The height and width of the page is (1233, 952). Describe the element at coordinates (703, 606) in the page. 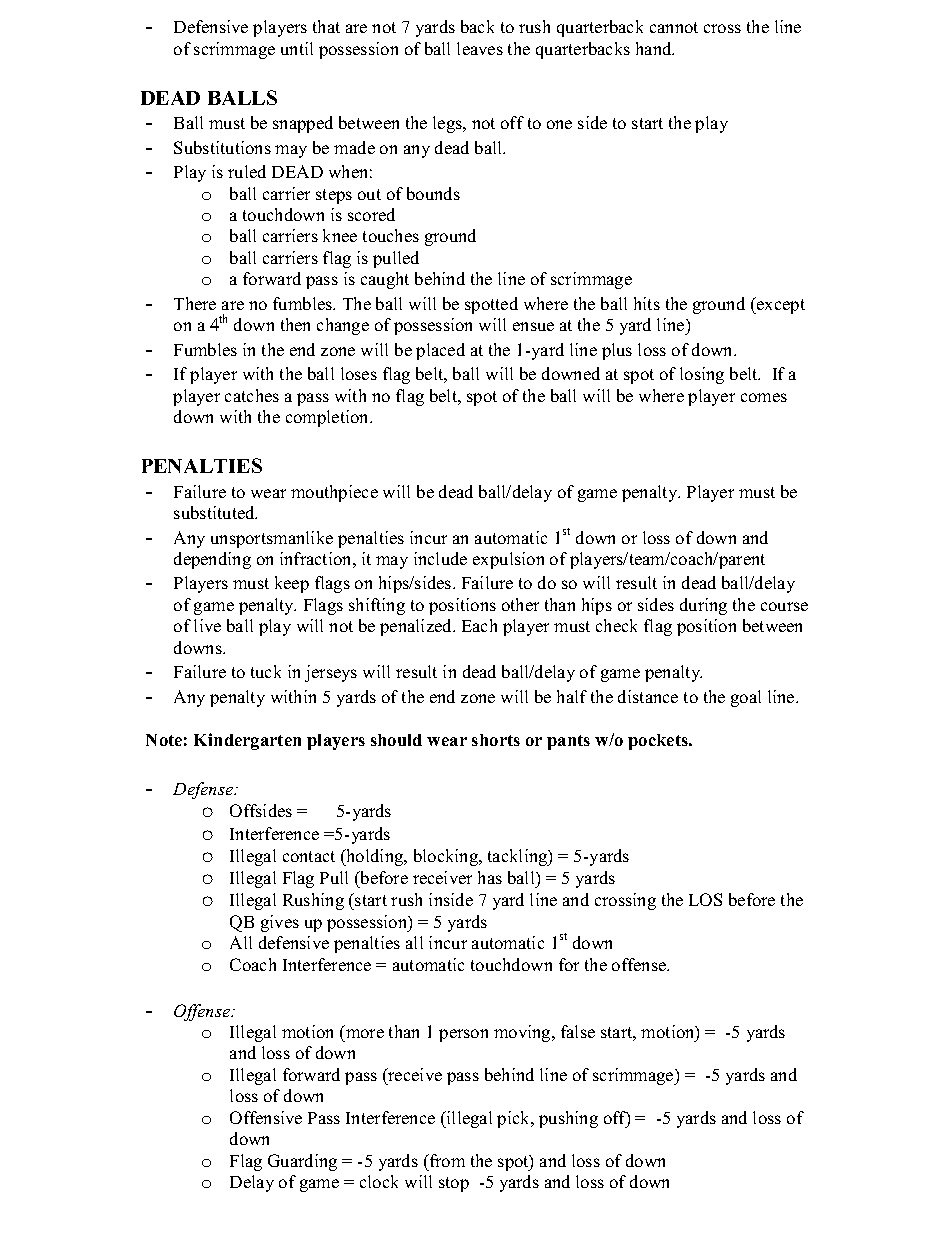

I see `during` at that location.
